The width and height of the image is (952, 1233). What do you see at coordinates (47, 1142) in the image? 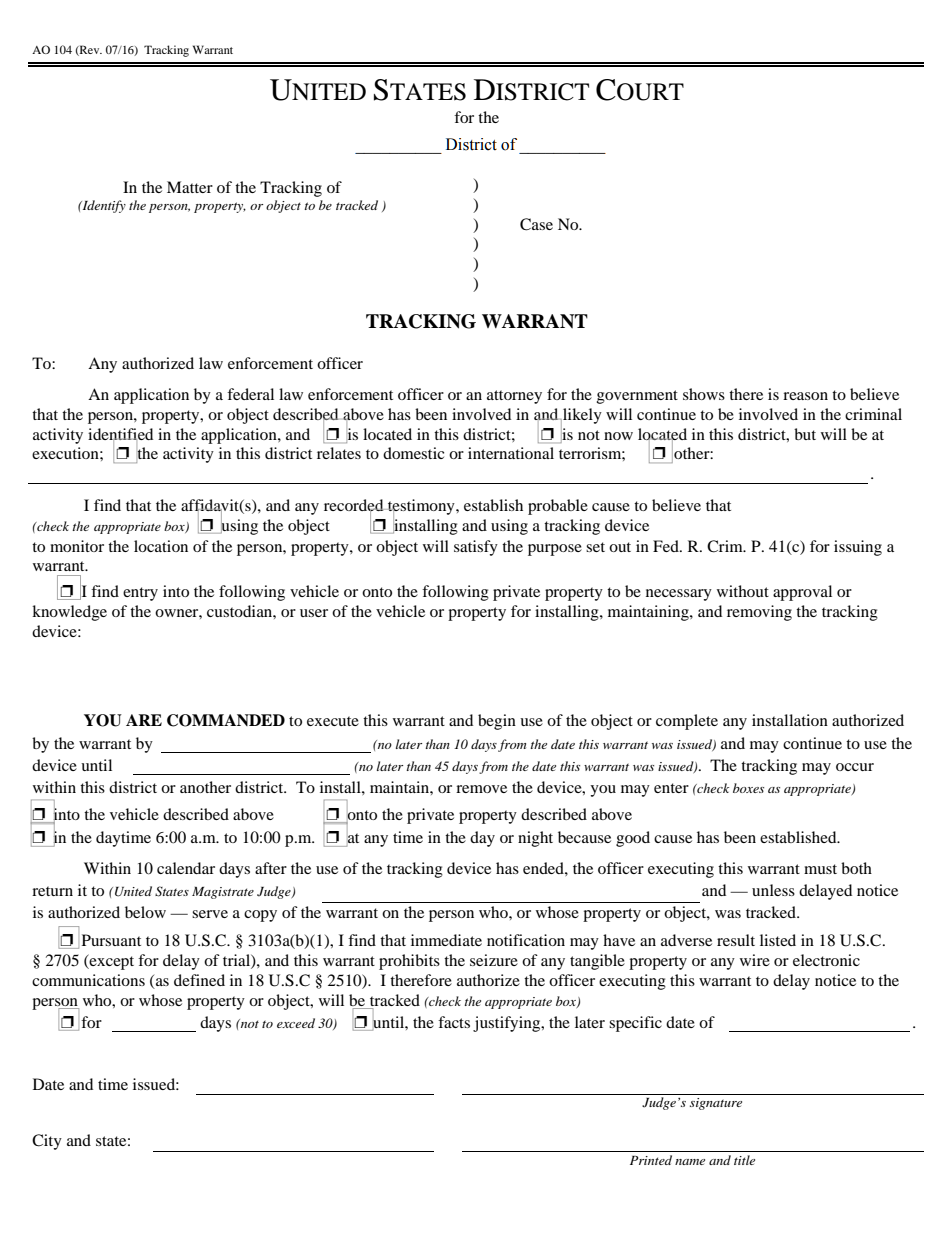
I see `City` at bounding box center [47, 1142].
